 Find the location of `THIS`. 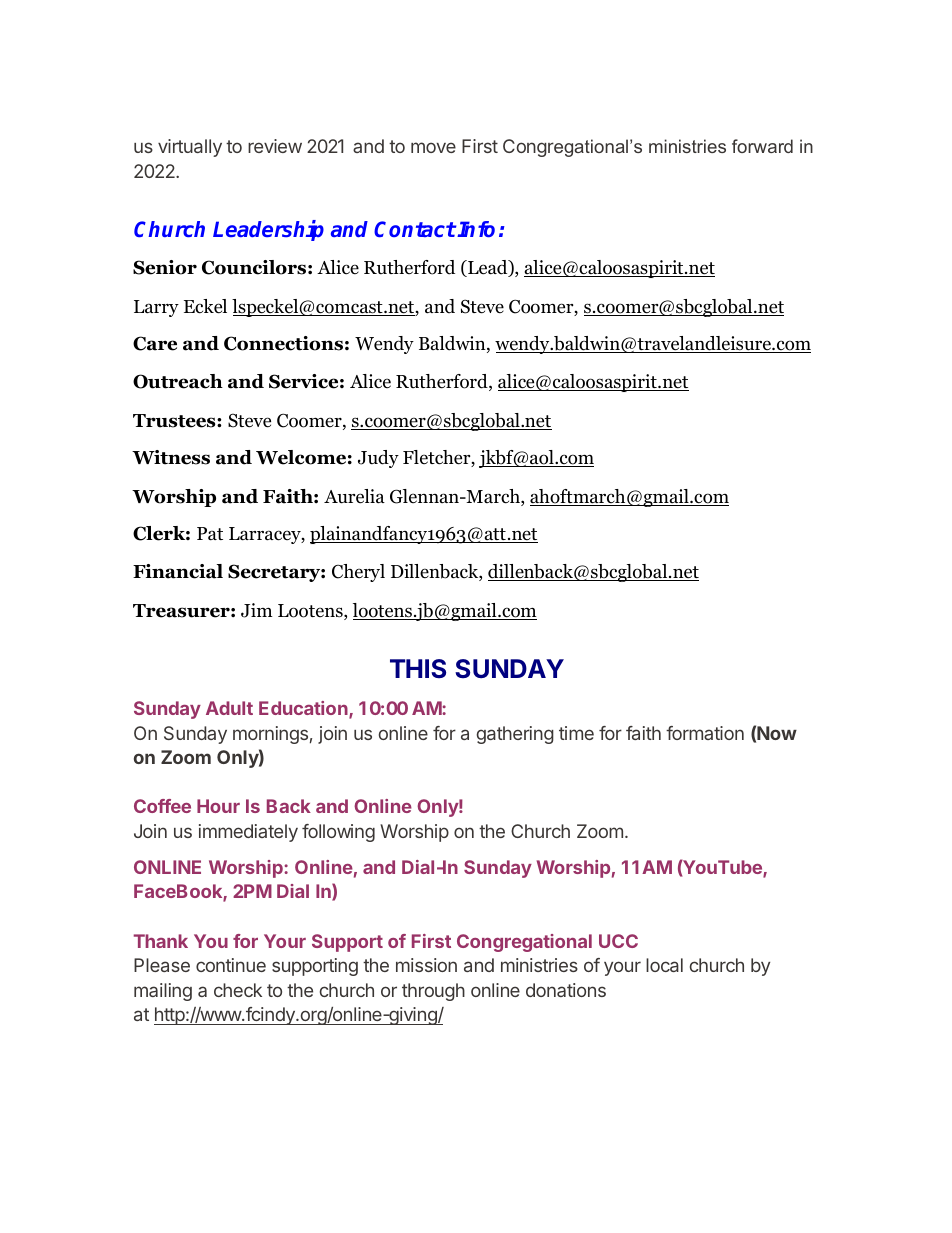

THIS is located at coordinates (418, 668).
